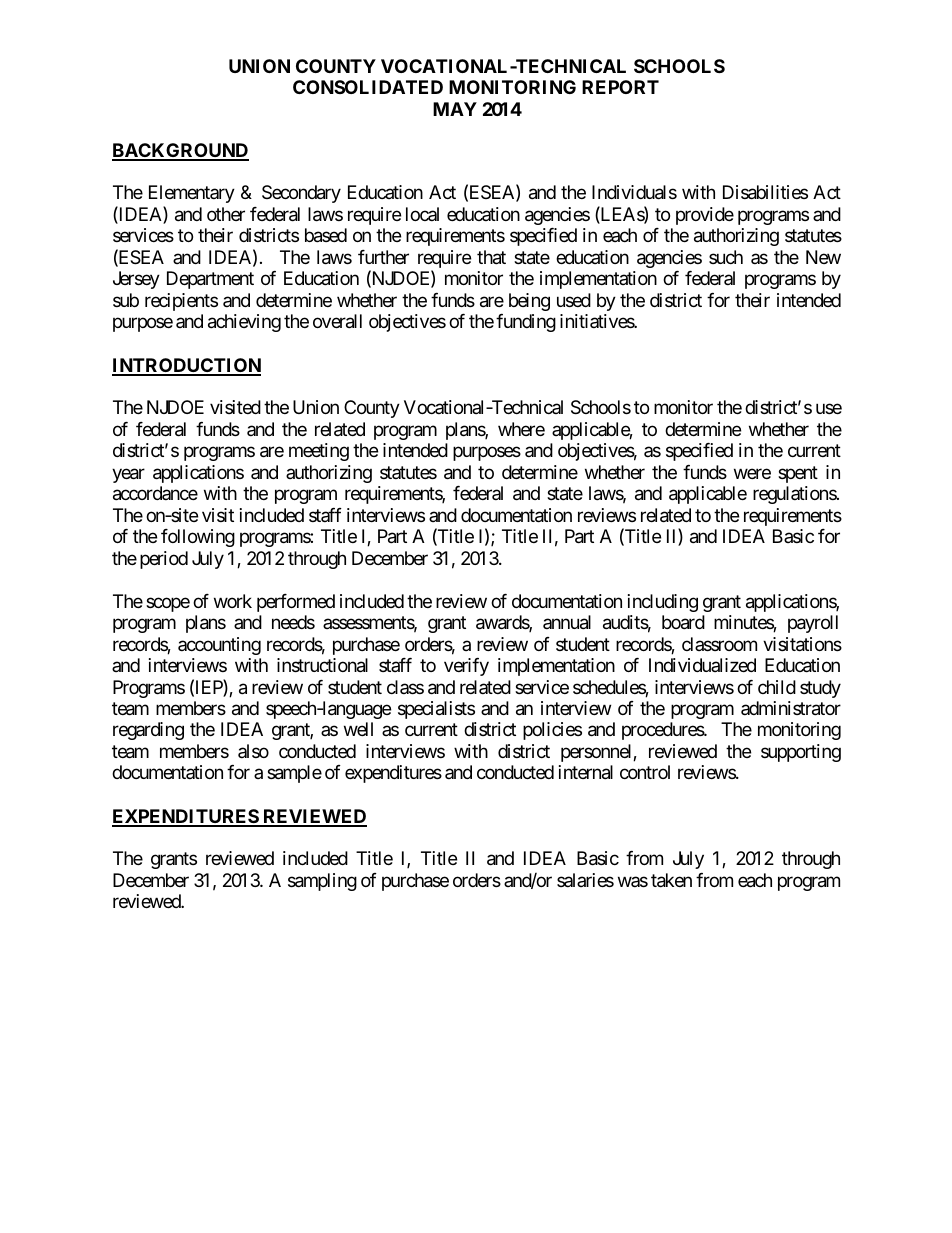 This page has height=1233, width=952. Describe the element at coordinates (586, 772) in the page. I see `internal` at that location.
